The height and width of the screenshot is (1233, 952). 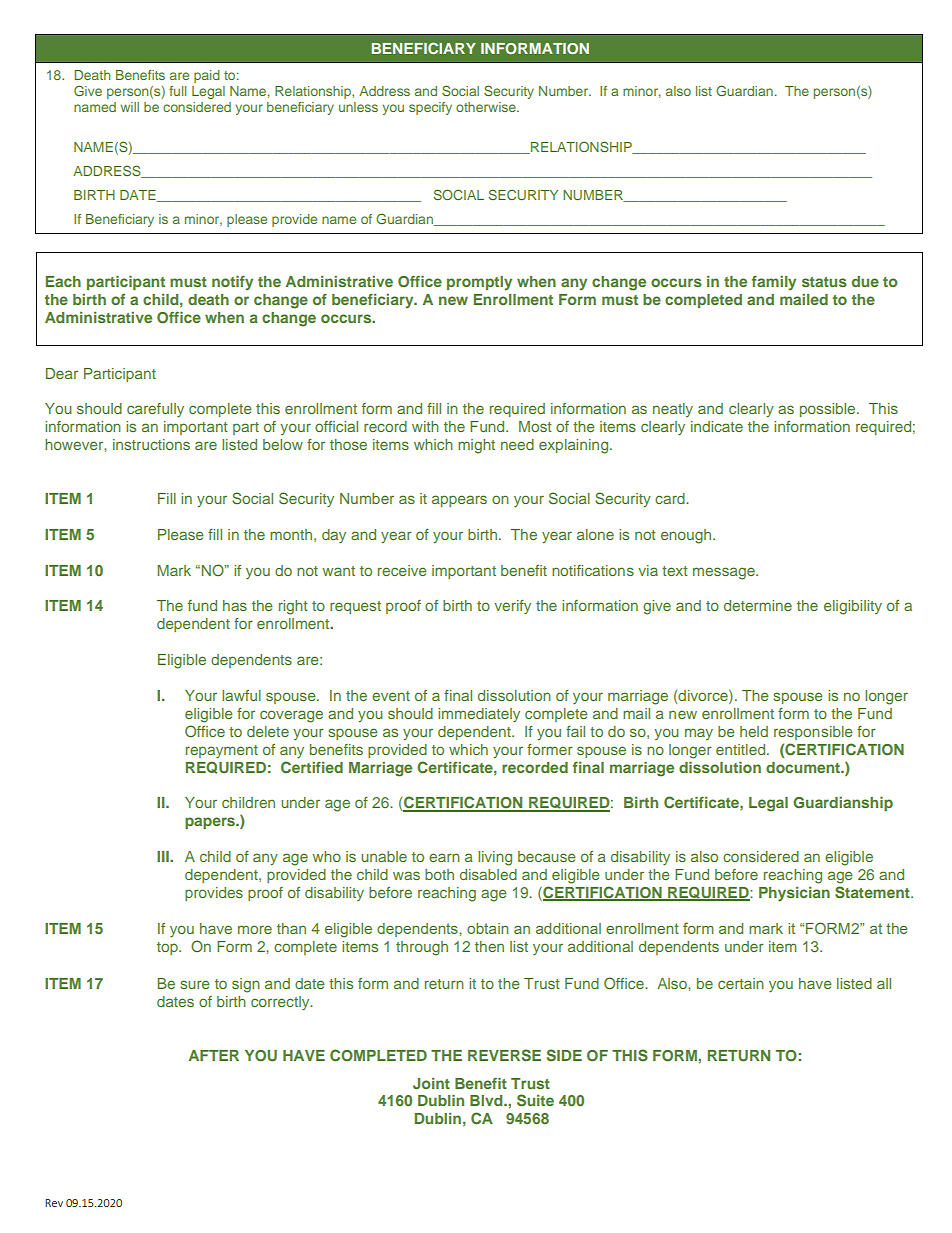 I want to click on has, so click(x=235, y=605).
